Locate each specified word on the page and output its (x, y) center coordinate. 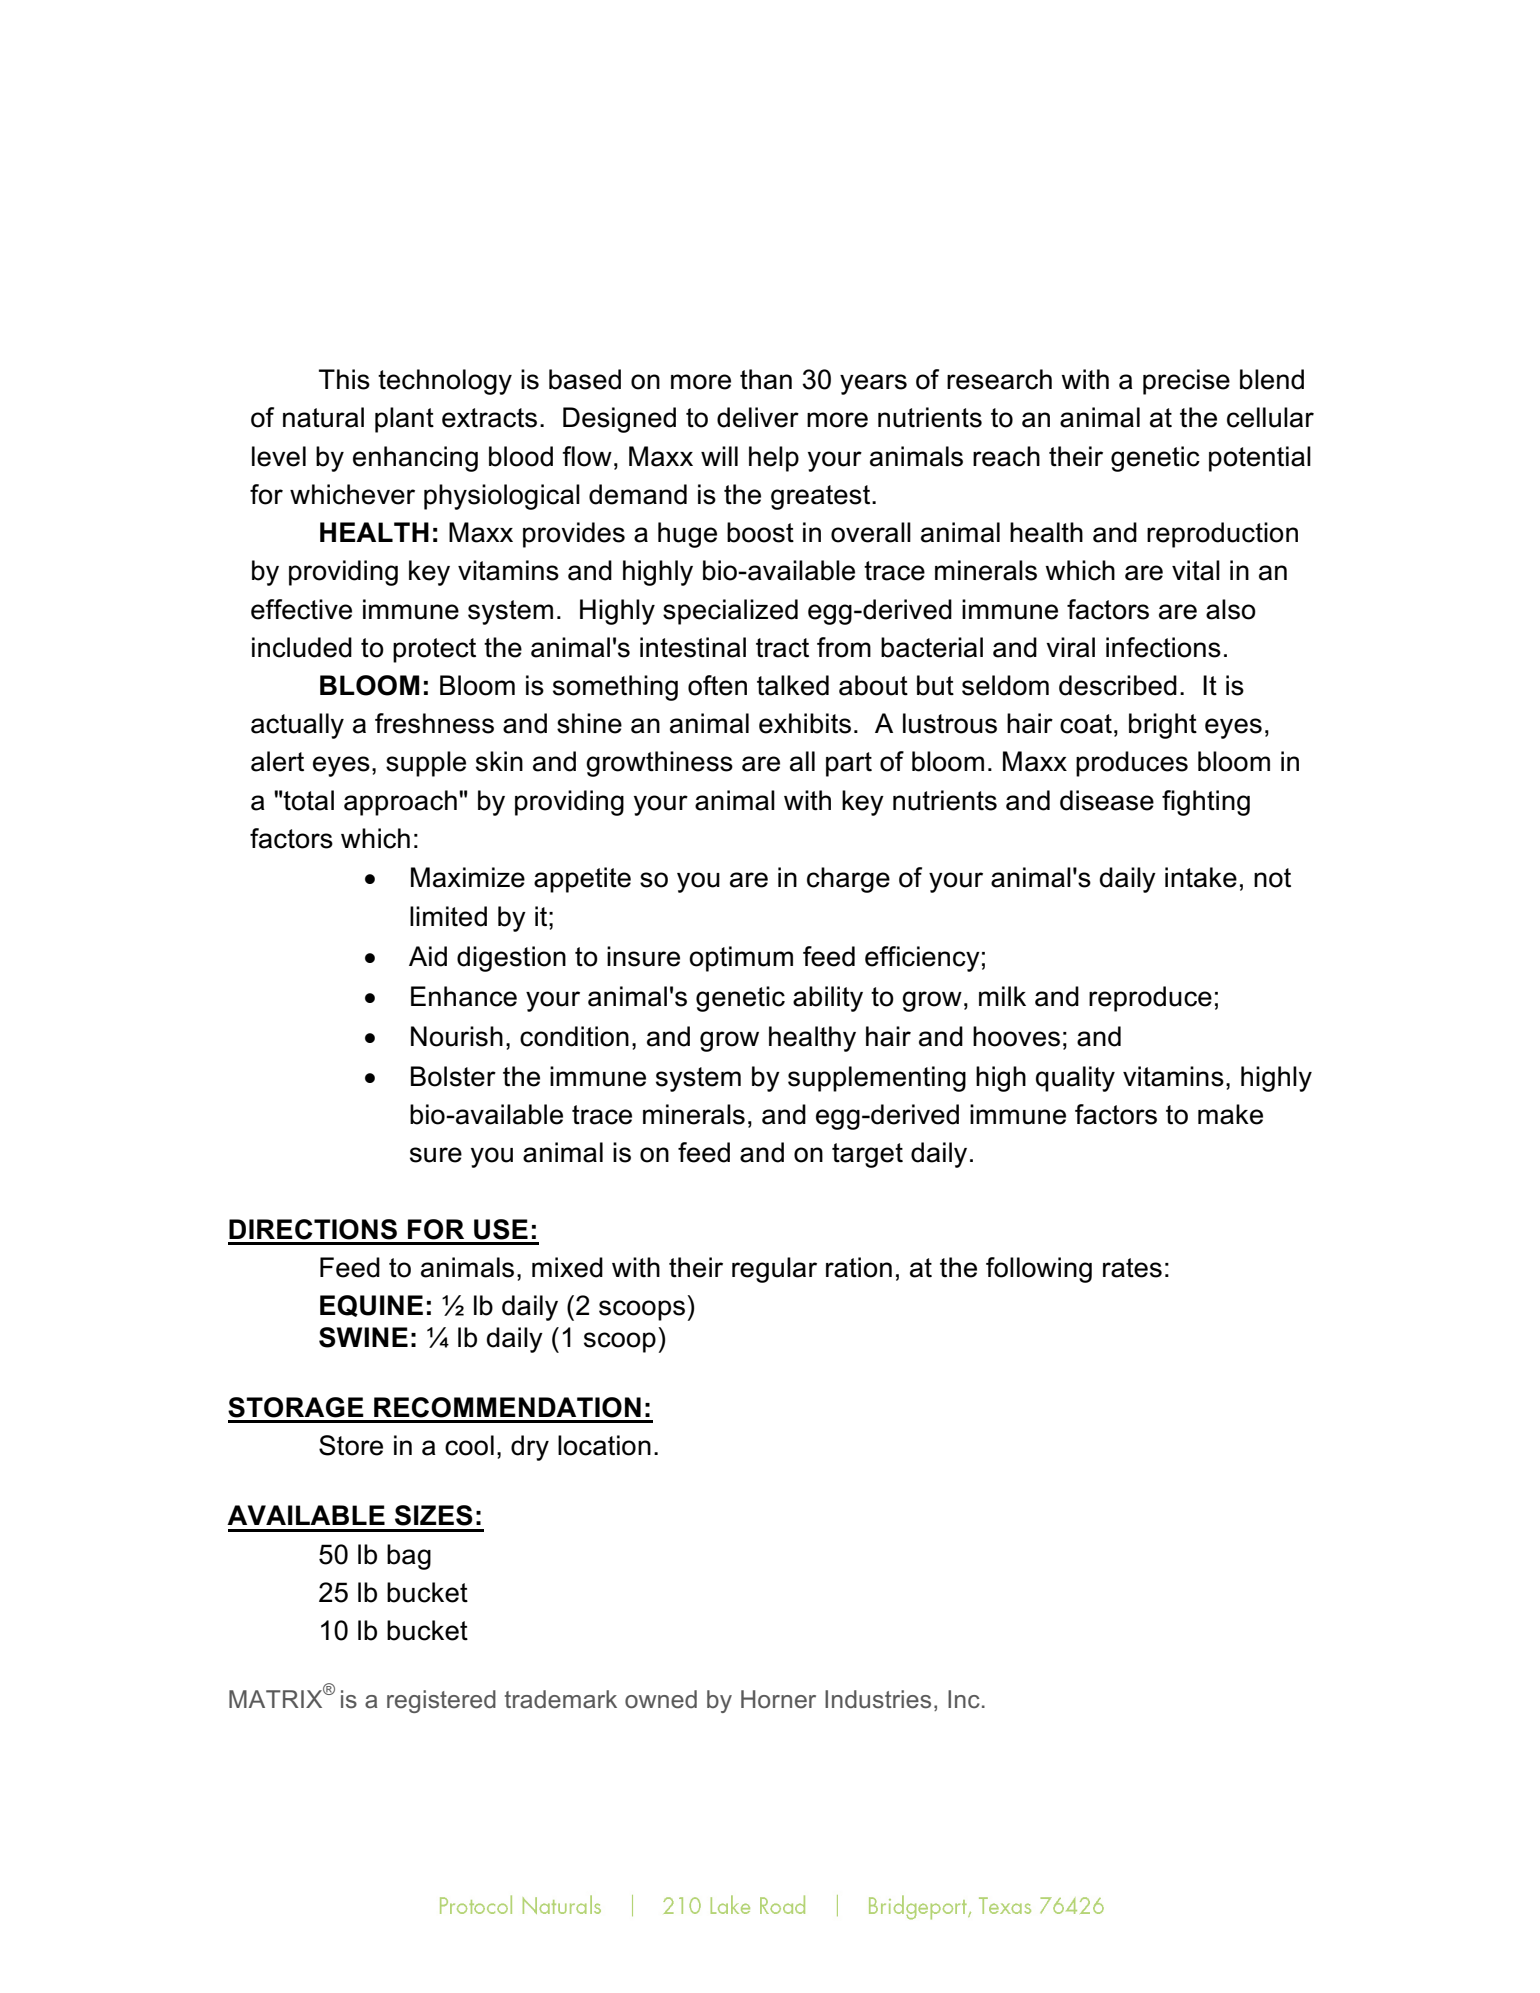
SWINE (363, 1337)
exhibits (805, 723)
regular (774, 1270)
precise (1186, 382)
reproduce (1150, 999)
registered (441, 1701)
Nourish (457, 1036)
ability (828, 999)
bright (1163, 726)
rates (1132, 1268)
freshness (434, 723)
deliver (758, 417)
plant (404, 420)
